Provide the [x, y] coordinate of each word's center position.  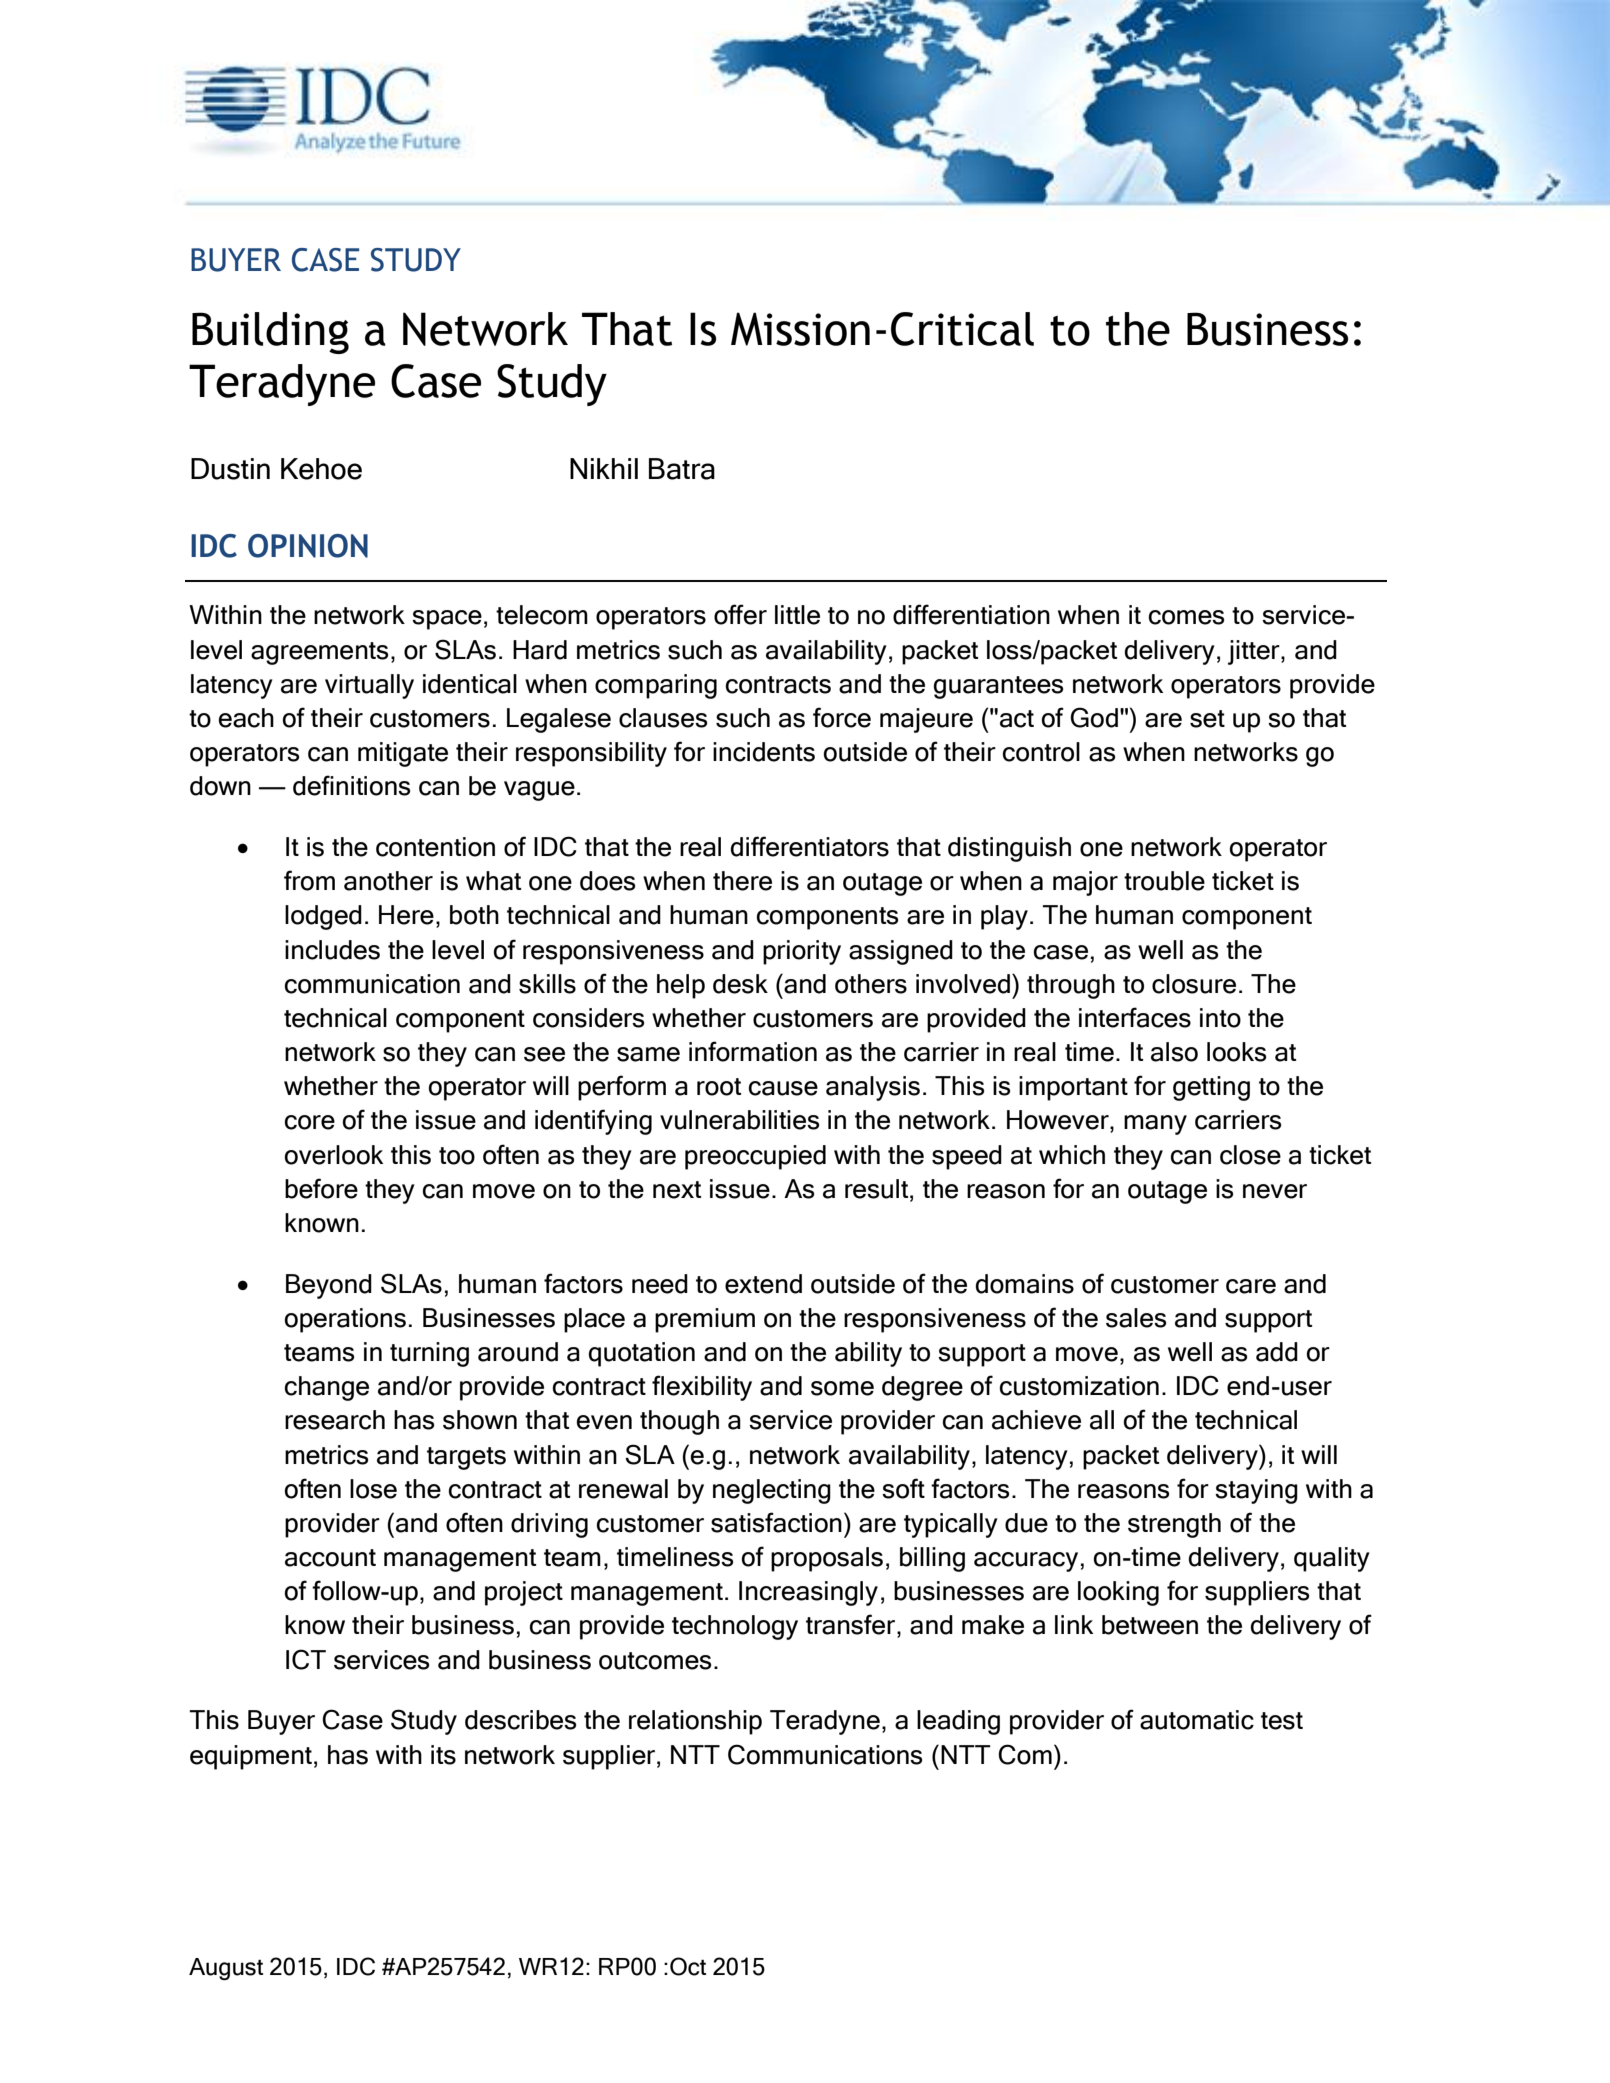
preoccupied [755, 1157]
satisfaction [776, 1522]
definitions [351, 785]
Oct [688, 1966]
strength [1174, 1525]
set [1207, 719]
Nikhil [604, 468]
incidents [764, 752]
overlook [333, 1155]
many [1155, 1125]
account [330, 1558]
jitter [1255, 652]
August [226, 1969]
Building [270, 333]
